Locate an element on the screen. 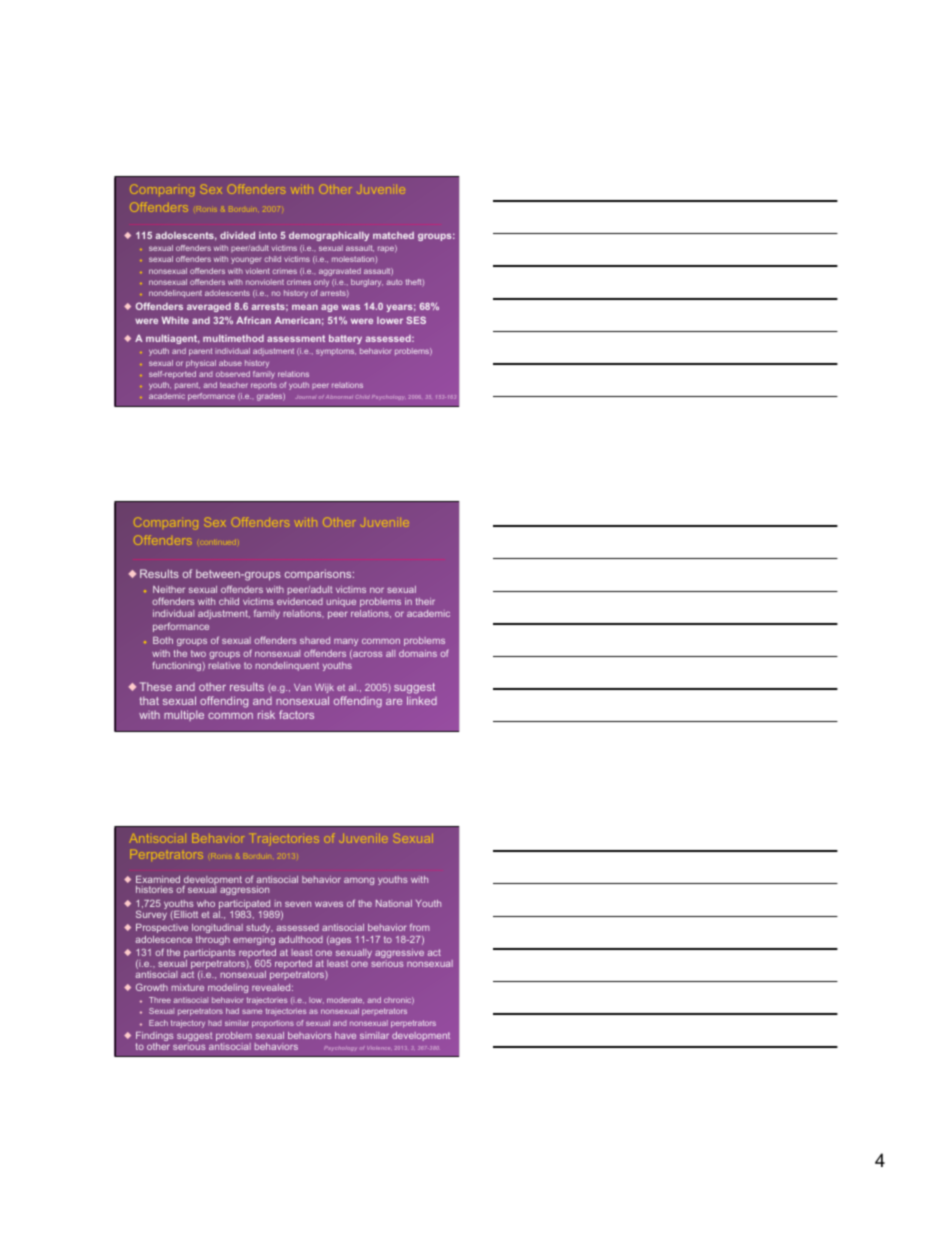 This screenshot has width=952, height=1233. into is located at coordinates (268, 235).
